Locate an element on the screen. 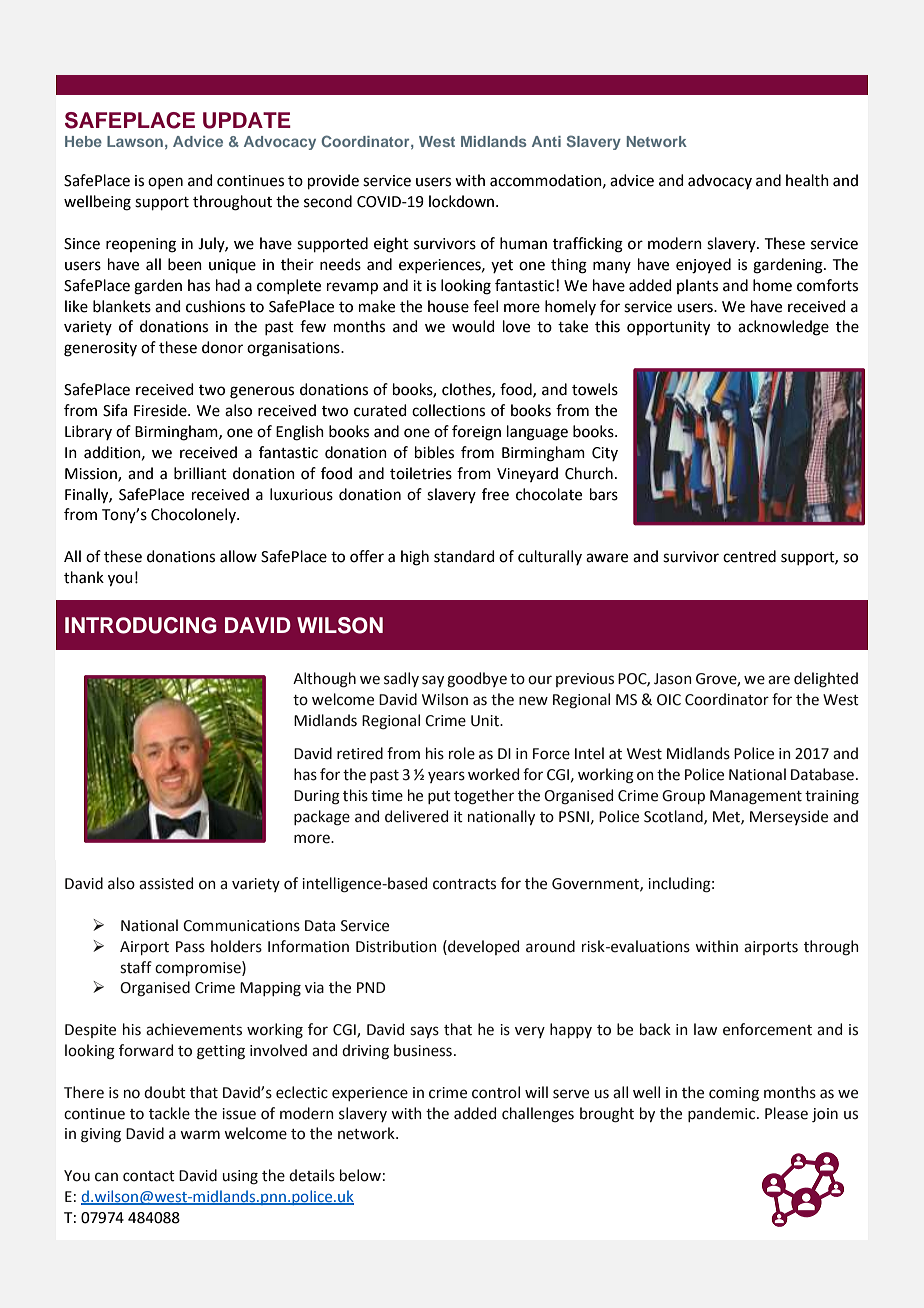 The height and width of the screenshot is (1308, 924). role is located at coordinates (462, 753).
